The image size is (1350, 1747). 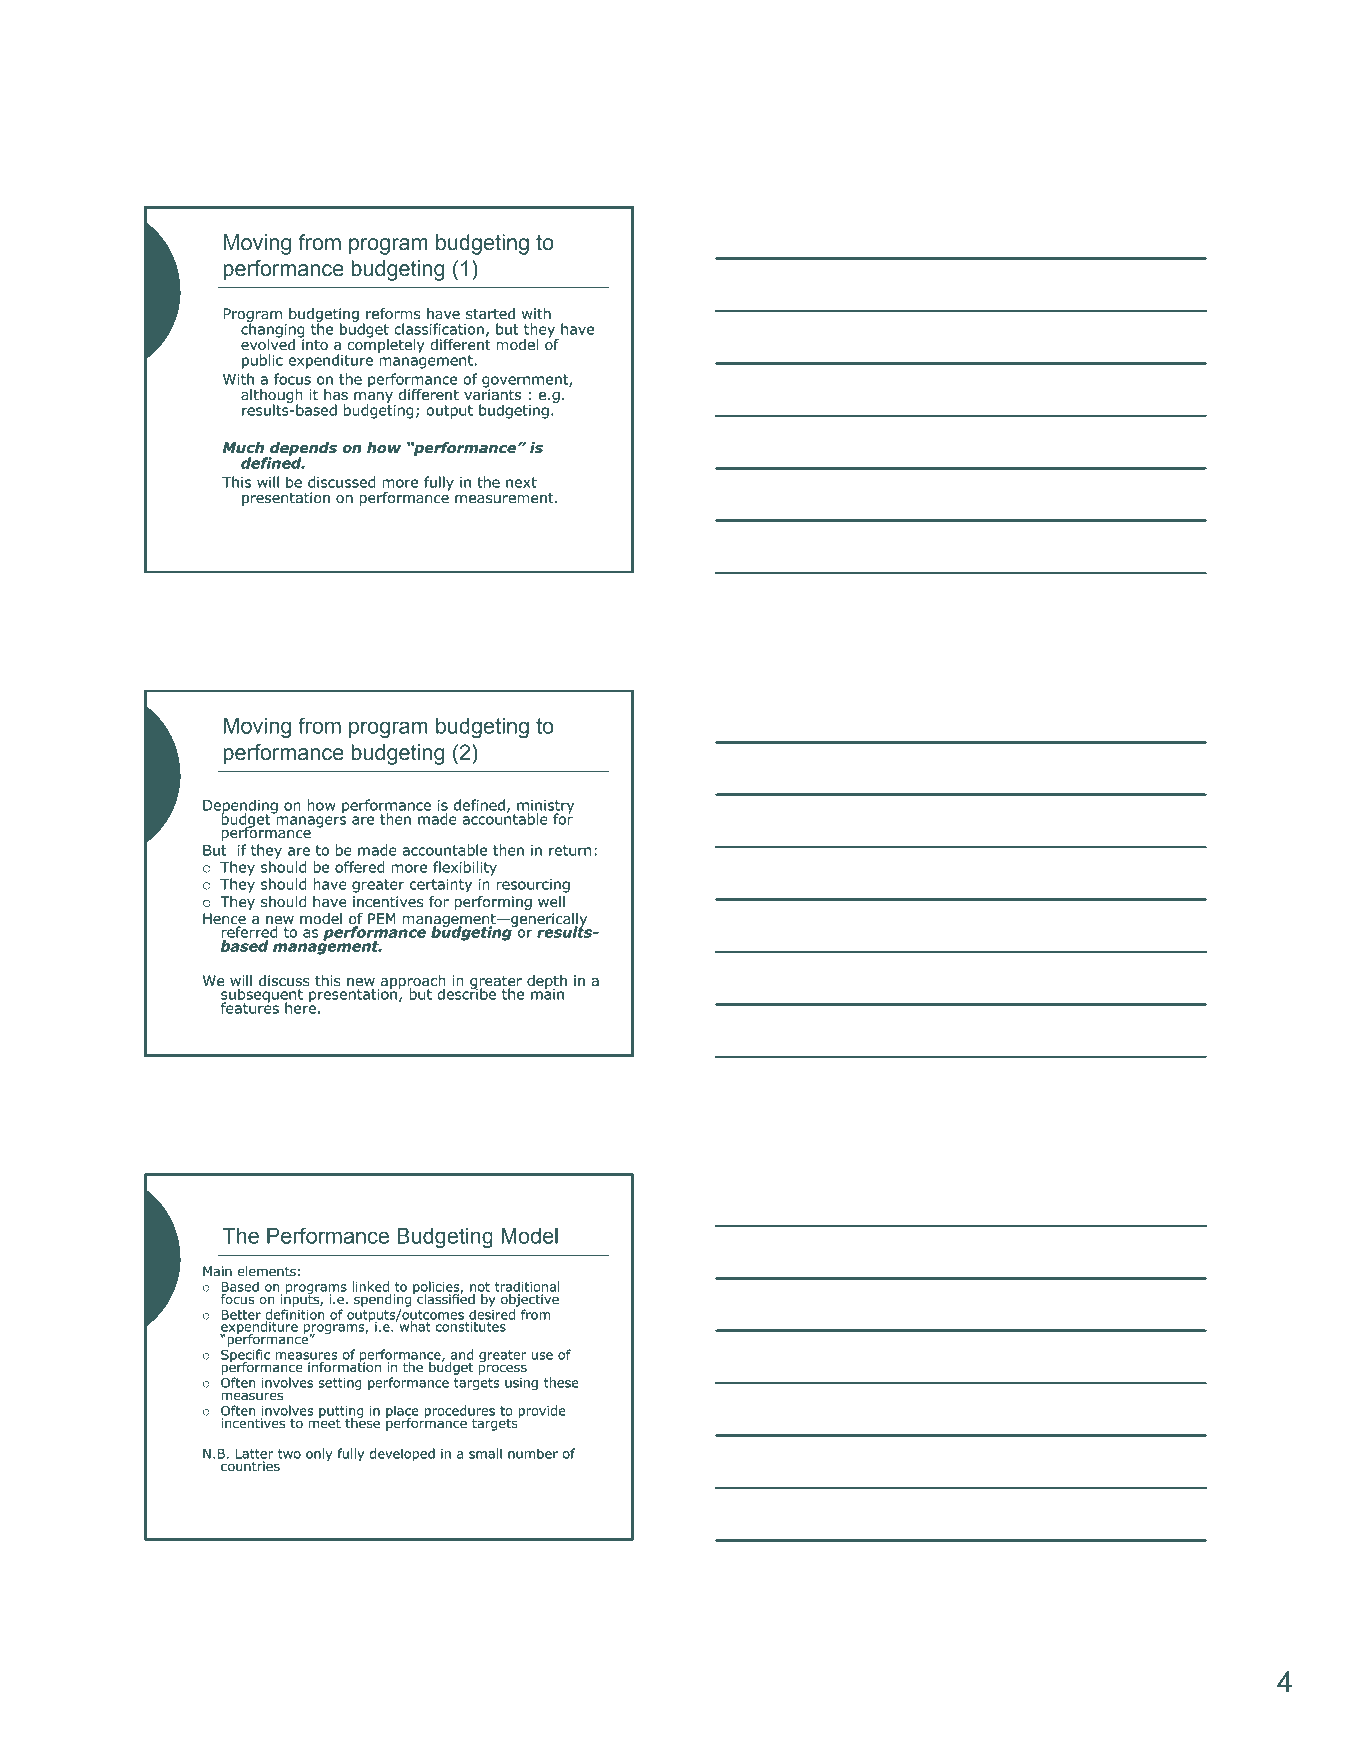 I want to click on completely, so click(x=386, y=345).
